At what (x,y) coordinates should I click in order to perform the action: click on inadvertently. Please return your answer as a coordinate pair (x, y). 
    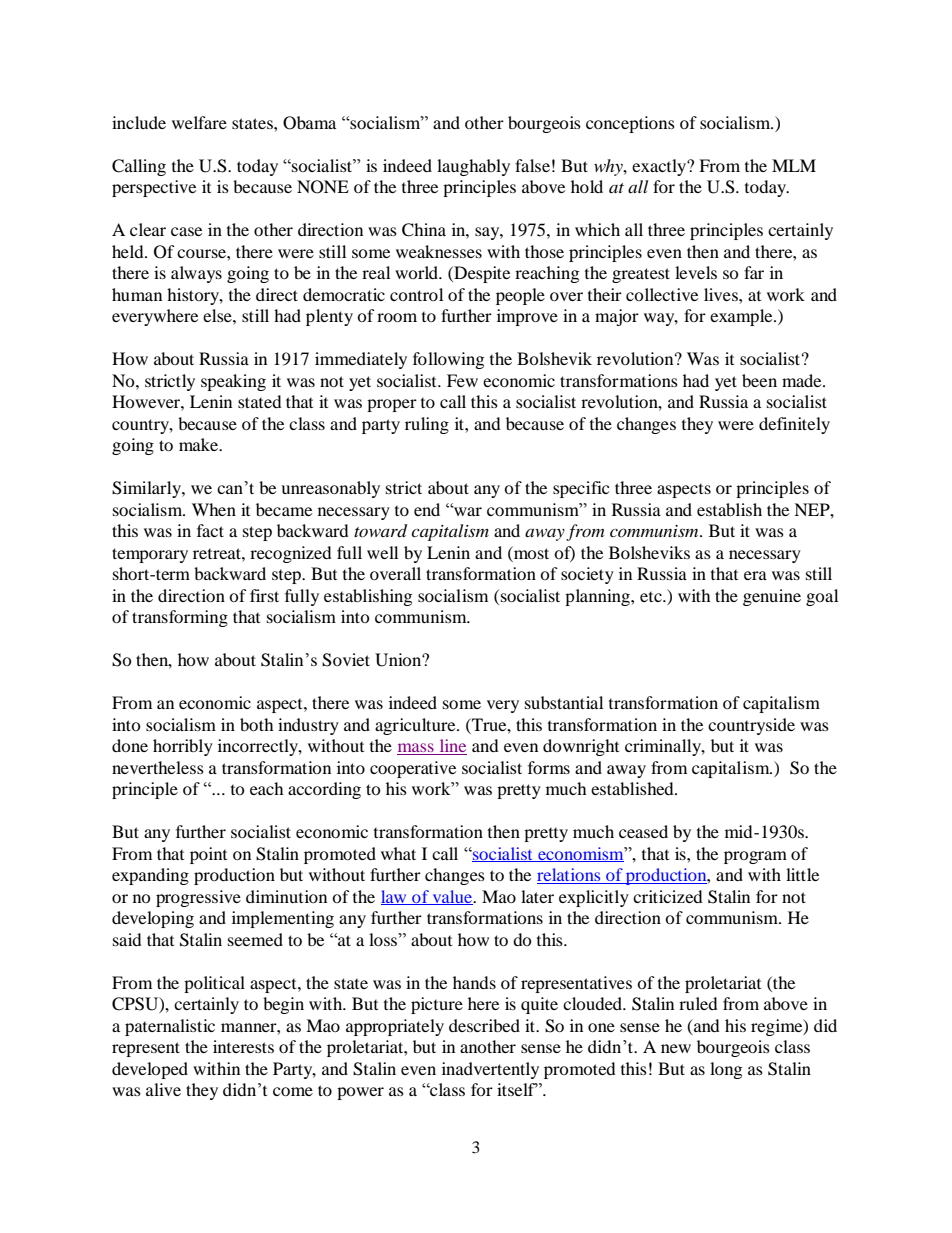
    Looking at the image, I should click on (490, 1070).
